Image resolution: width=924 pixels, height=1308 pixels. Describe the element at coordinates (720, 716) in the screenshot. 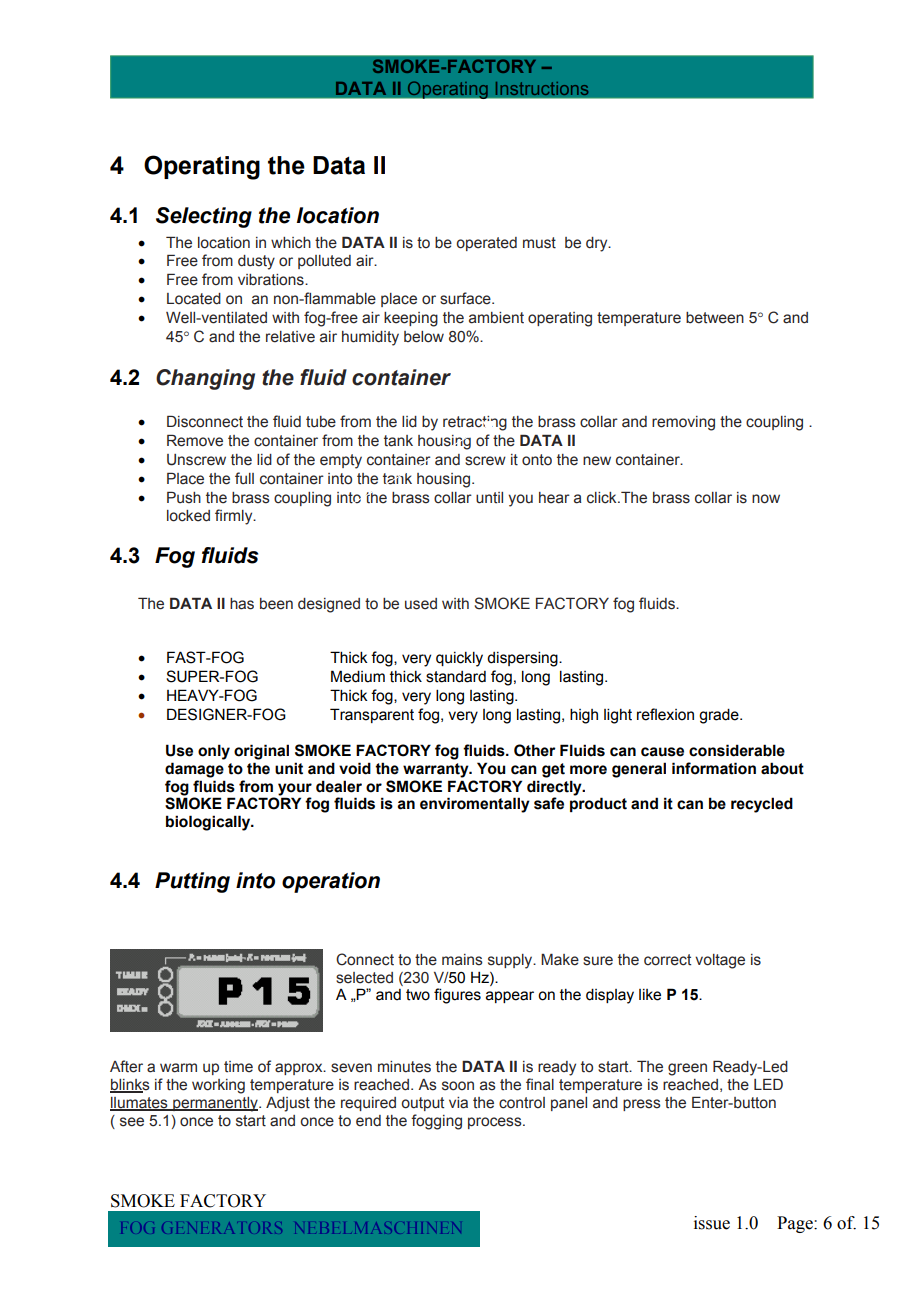

I see `grade` at that location.
